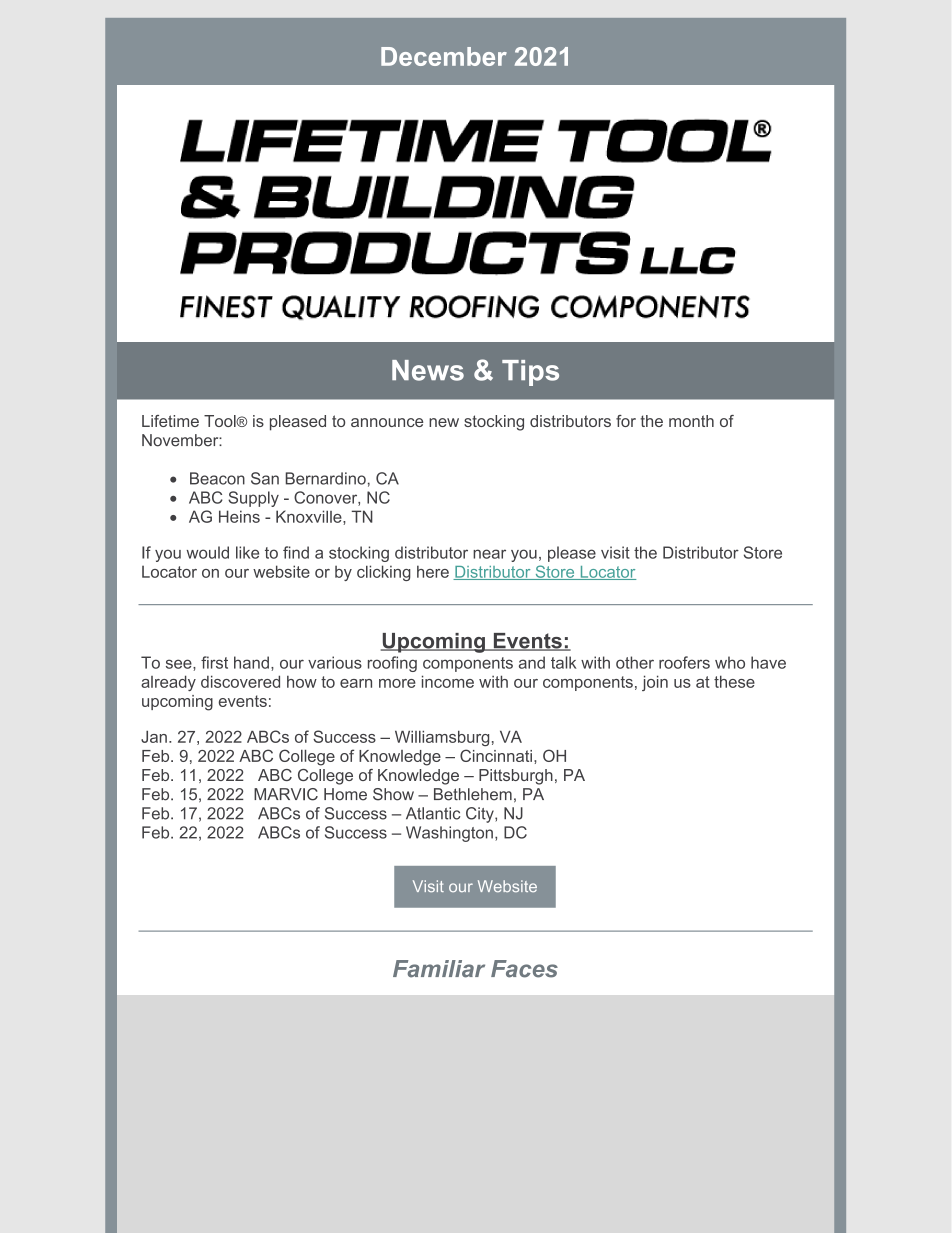 The image size is (952, 1233). I want to click on Faces, so click(524, 969).
